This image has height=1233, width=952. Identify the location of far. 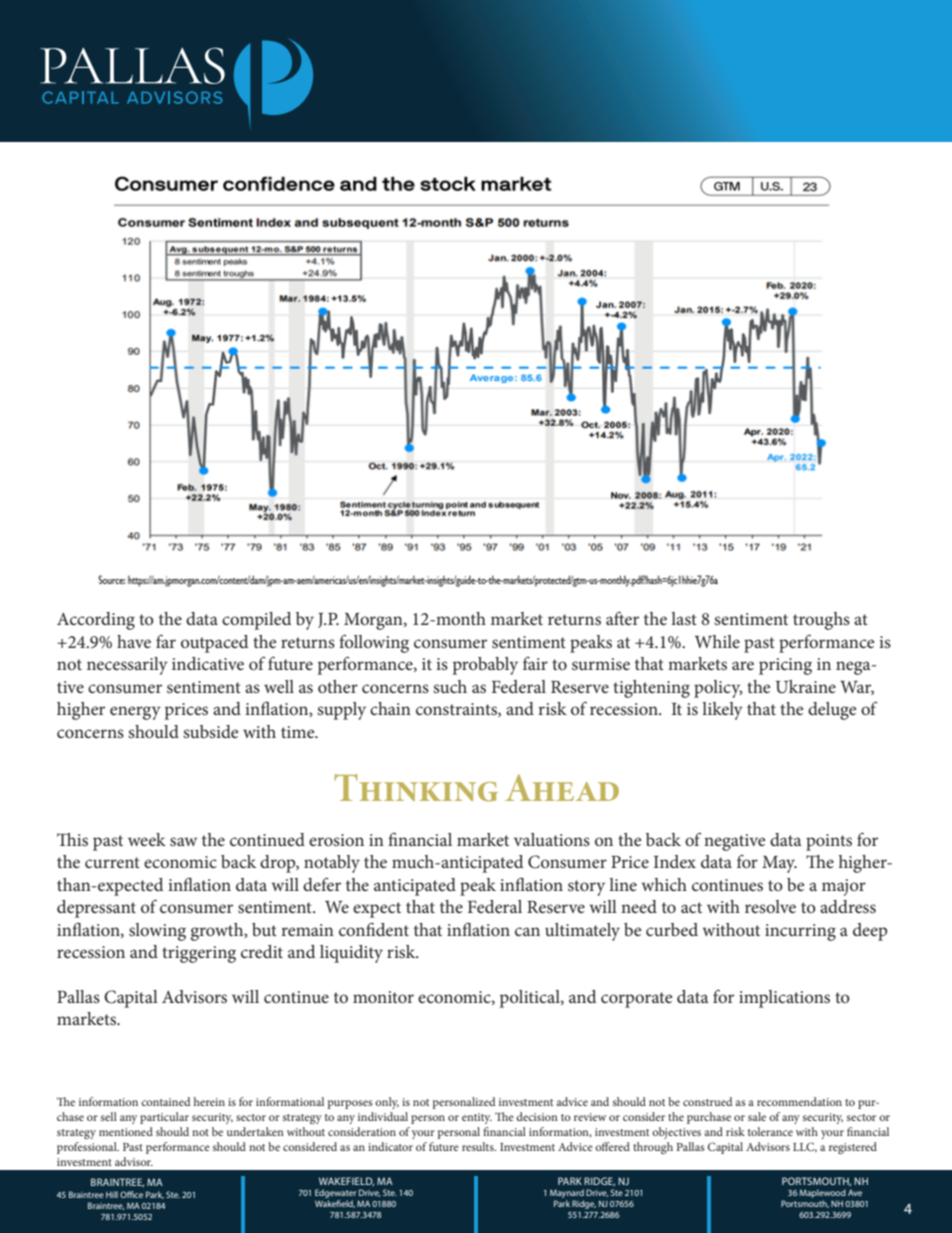
(166, 641).
